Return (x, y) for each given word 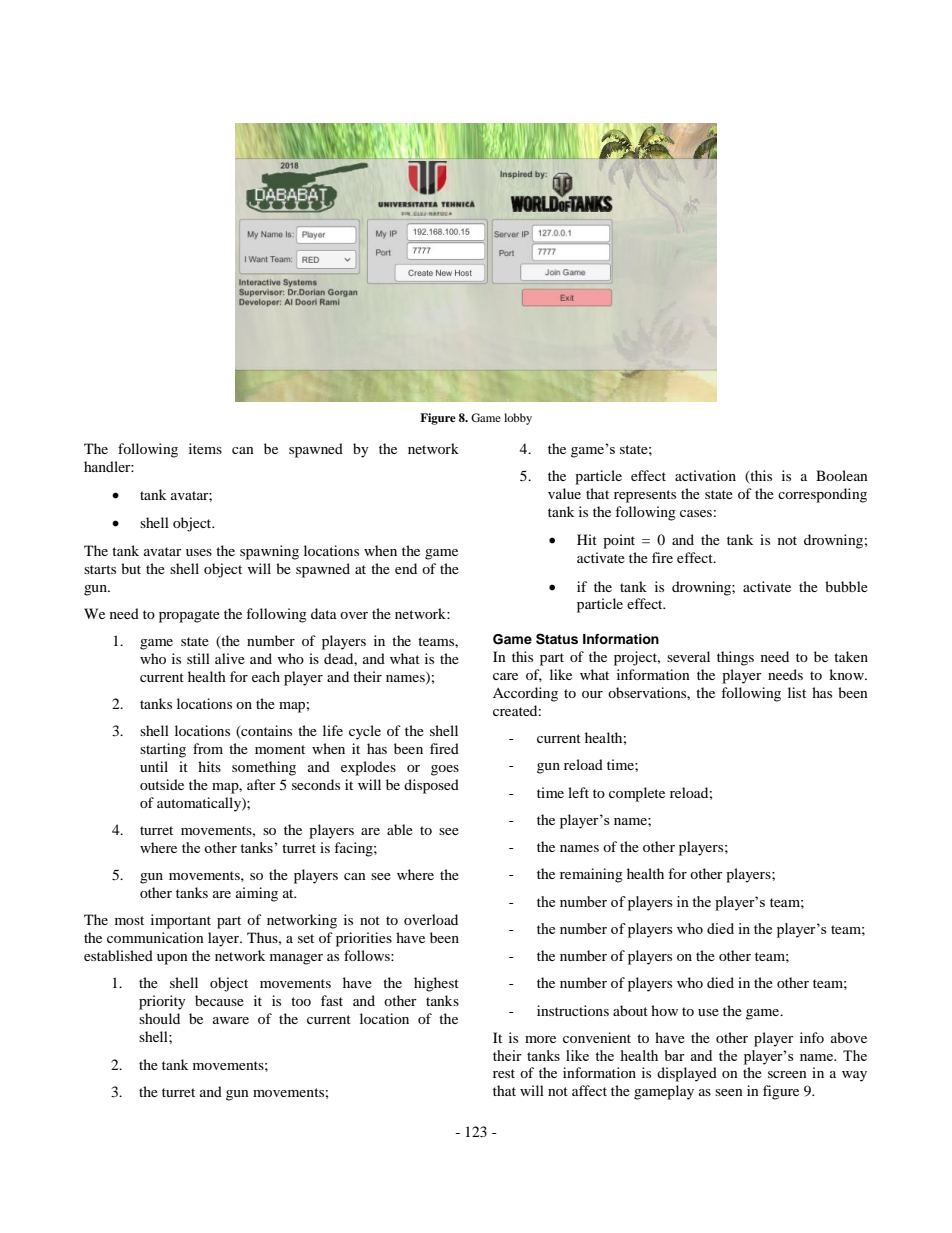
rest (504, 1073)
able (400, 829)
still (198, 658)
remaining (591, 875)
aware (231, 1020)
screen (787, 1074)
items (205, 448)
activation (705, 475)
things (735, 658)
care (505, 676)
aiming (257, 894)
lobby (518, 419)
